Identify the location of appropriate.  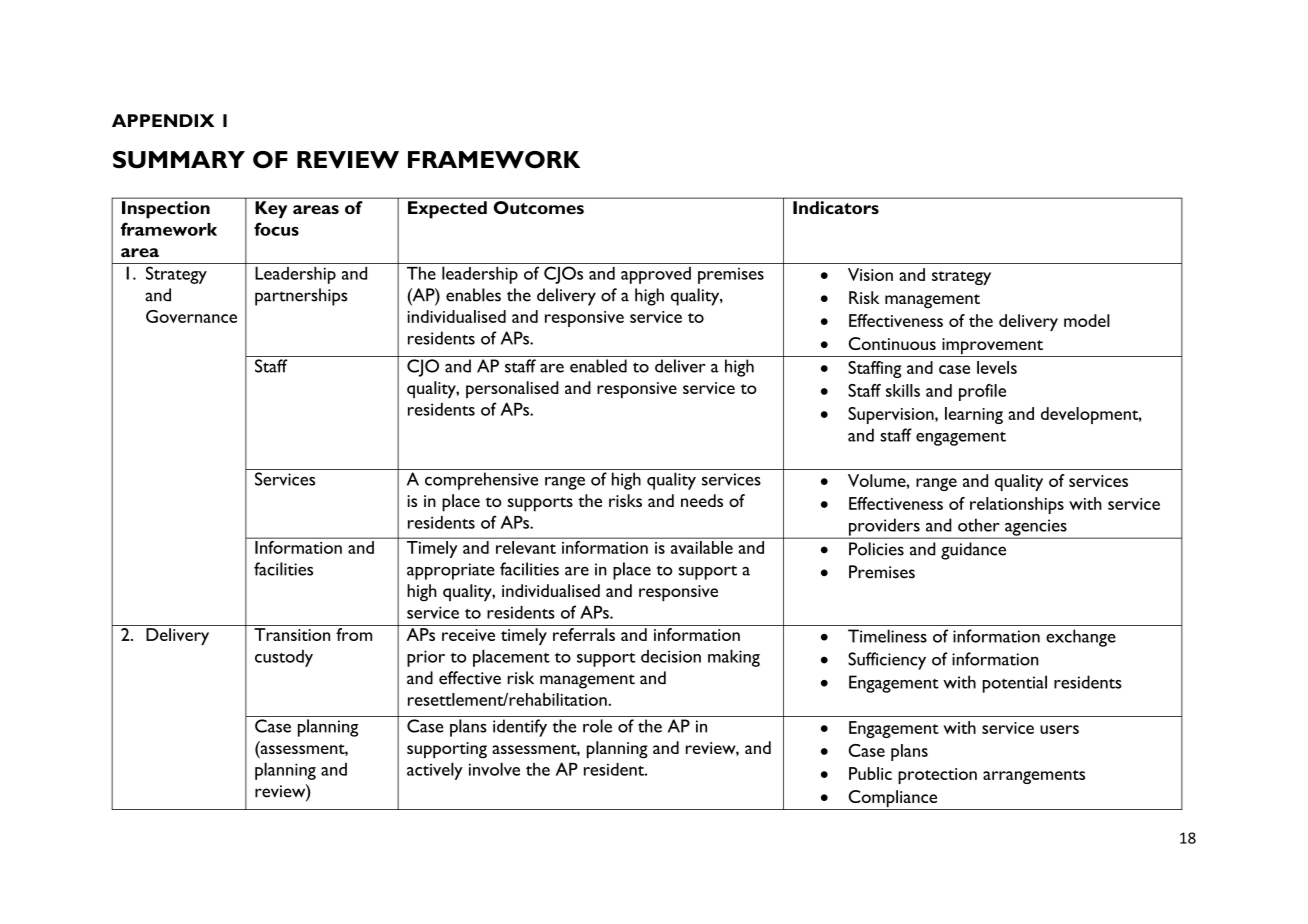
(451, 571).
